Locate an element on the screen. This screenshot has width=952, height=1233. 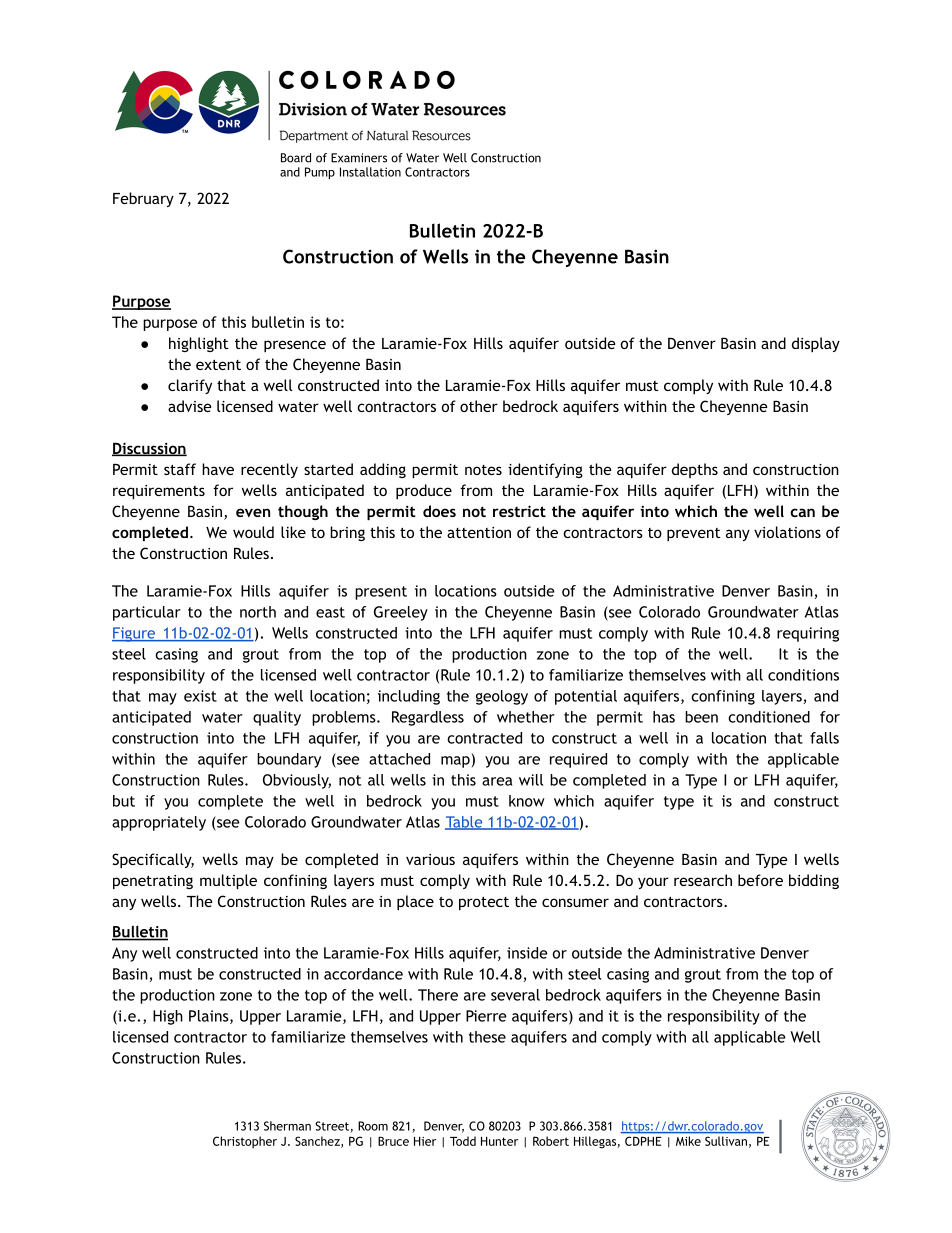
display is located at coordinates (816, 344).
